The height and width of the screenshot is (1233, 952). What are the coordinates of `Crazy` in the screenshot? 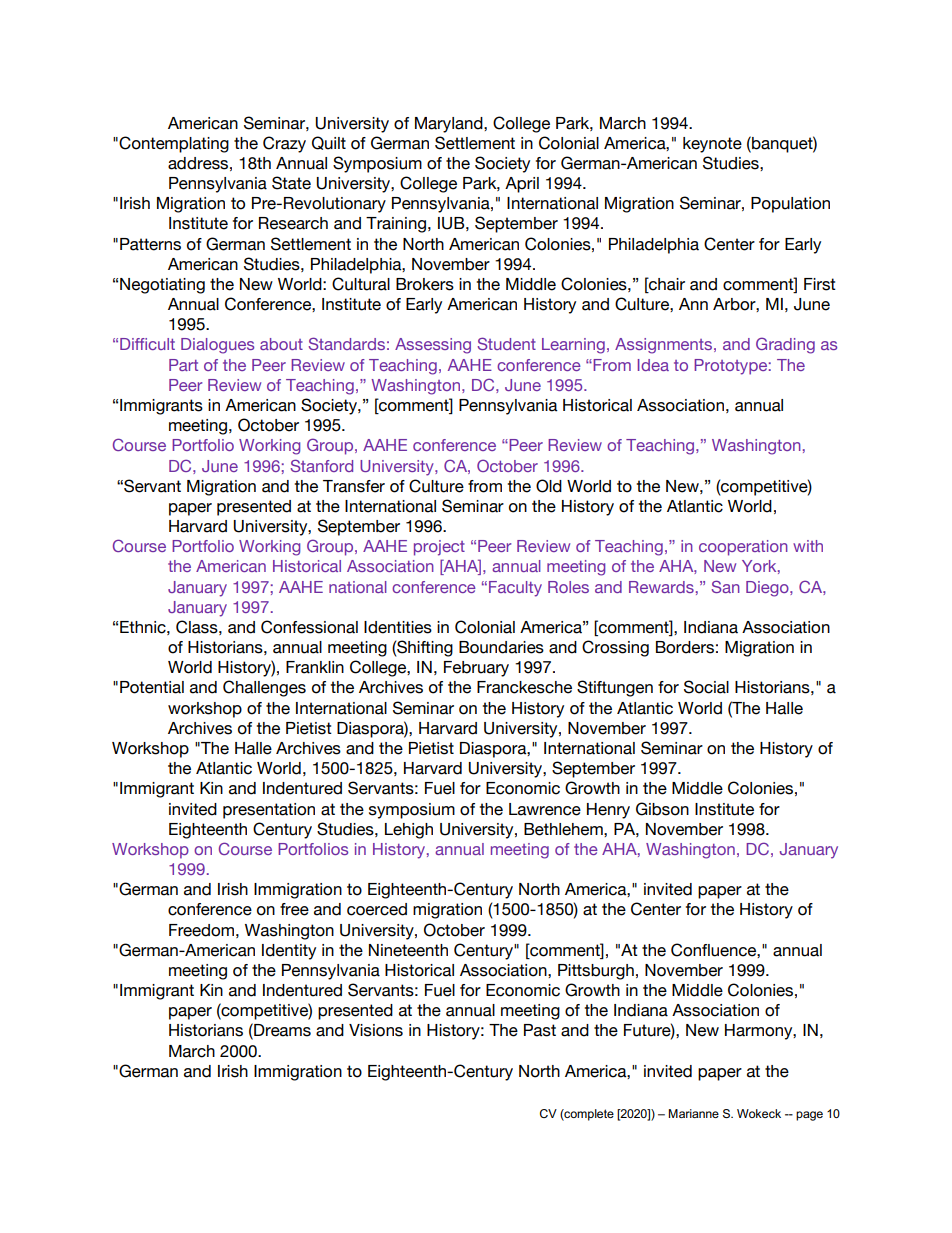 It's located at (284, 144).
